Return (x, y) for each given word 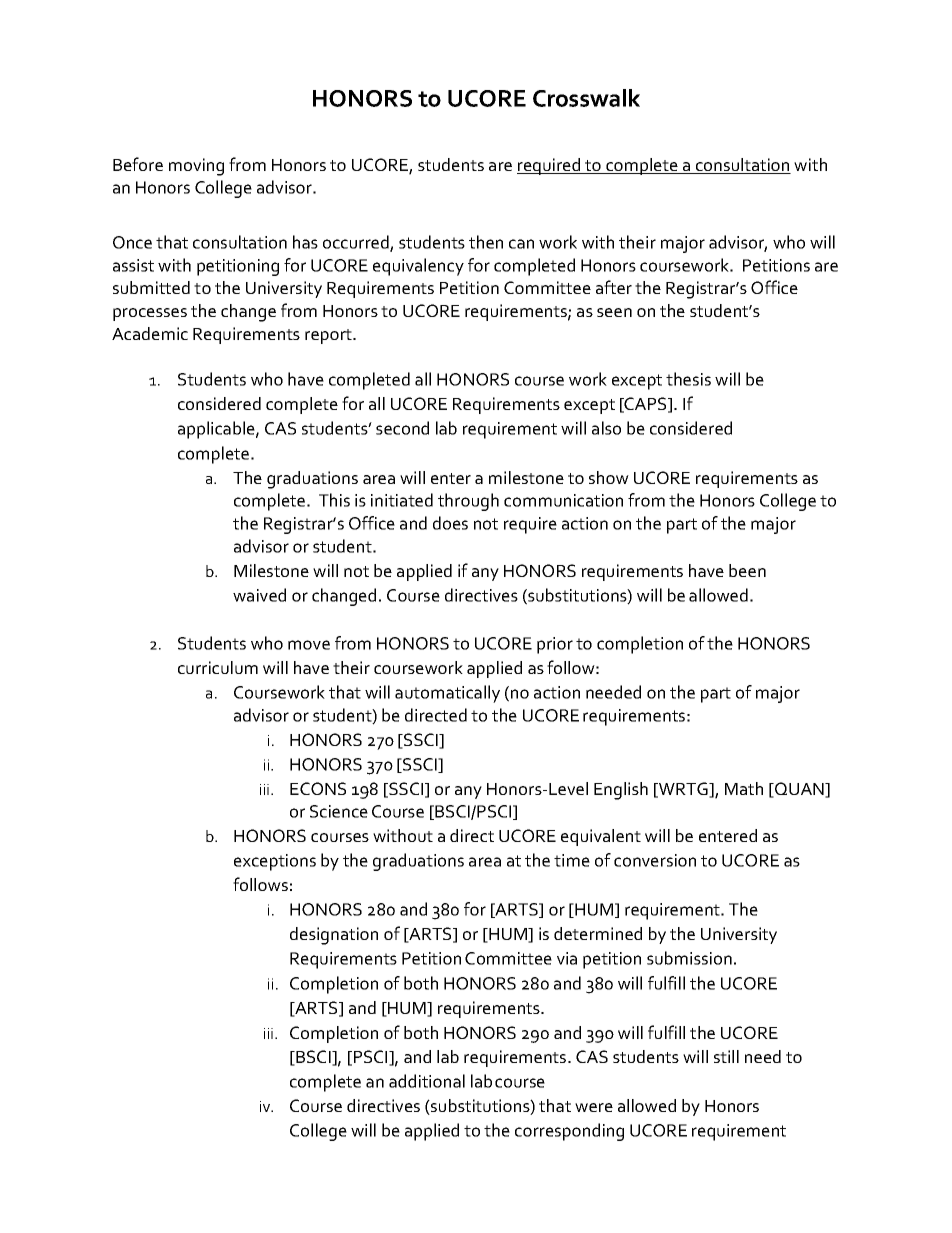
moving (196, 167)
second (402, 428)
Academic (150, 333)
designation (334, 936)
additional (427, 1081)
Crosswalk (586, 98)
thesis (688, 379)
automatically (447, 694)
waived (259, 595)
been (747, 570)
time (572, 860)
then (486, 242)
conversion (655, 860)
